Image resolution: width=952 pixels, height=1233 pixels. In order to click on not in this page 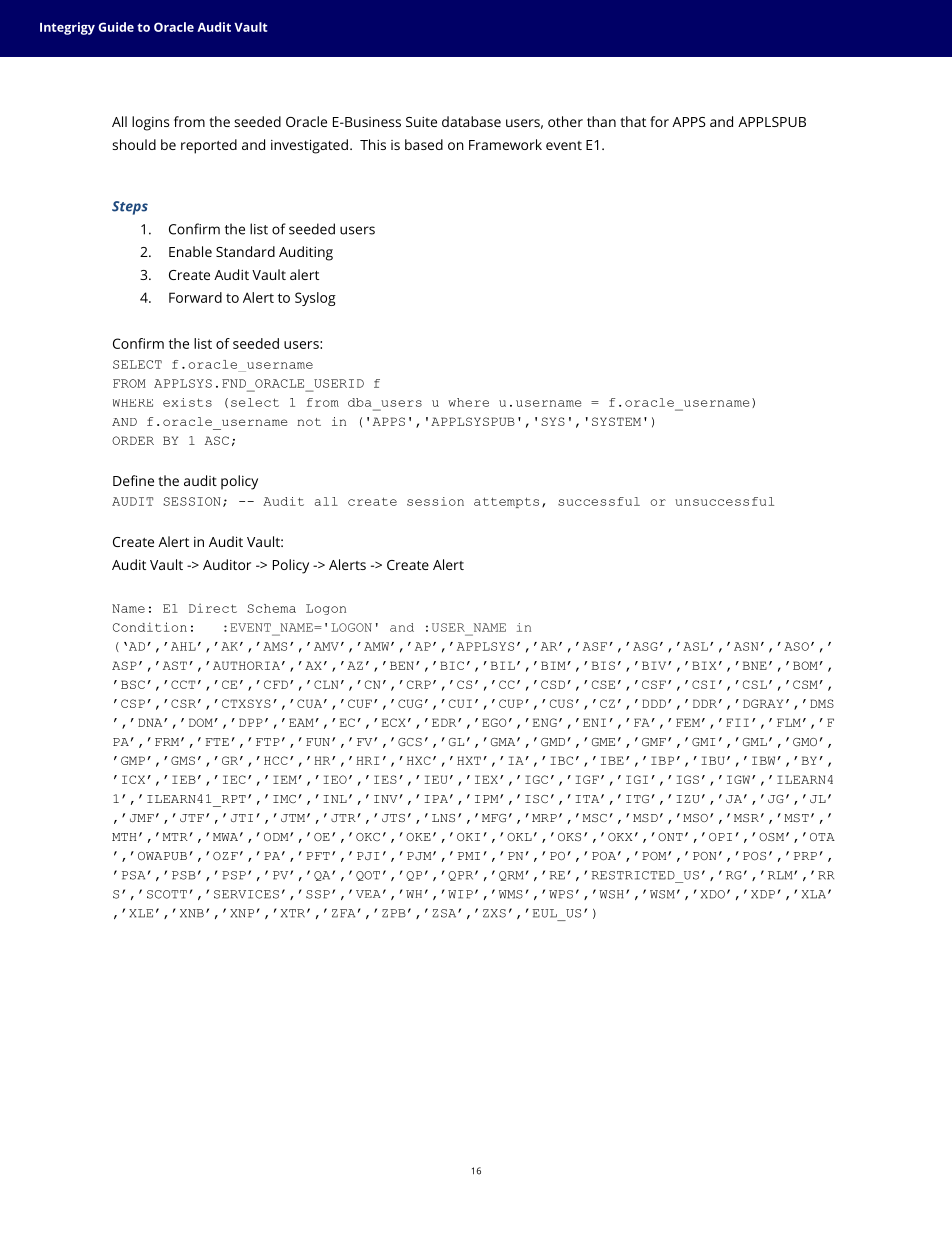, I will do `click(309, 422)`.
